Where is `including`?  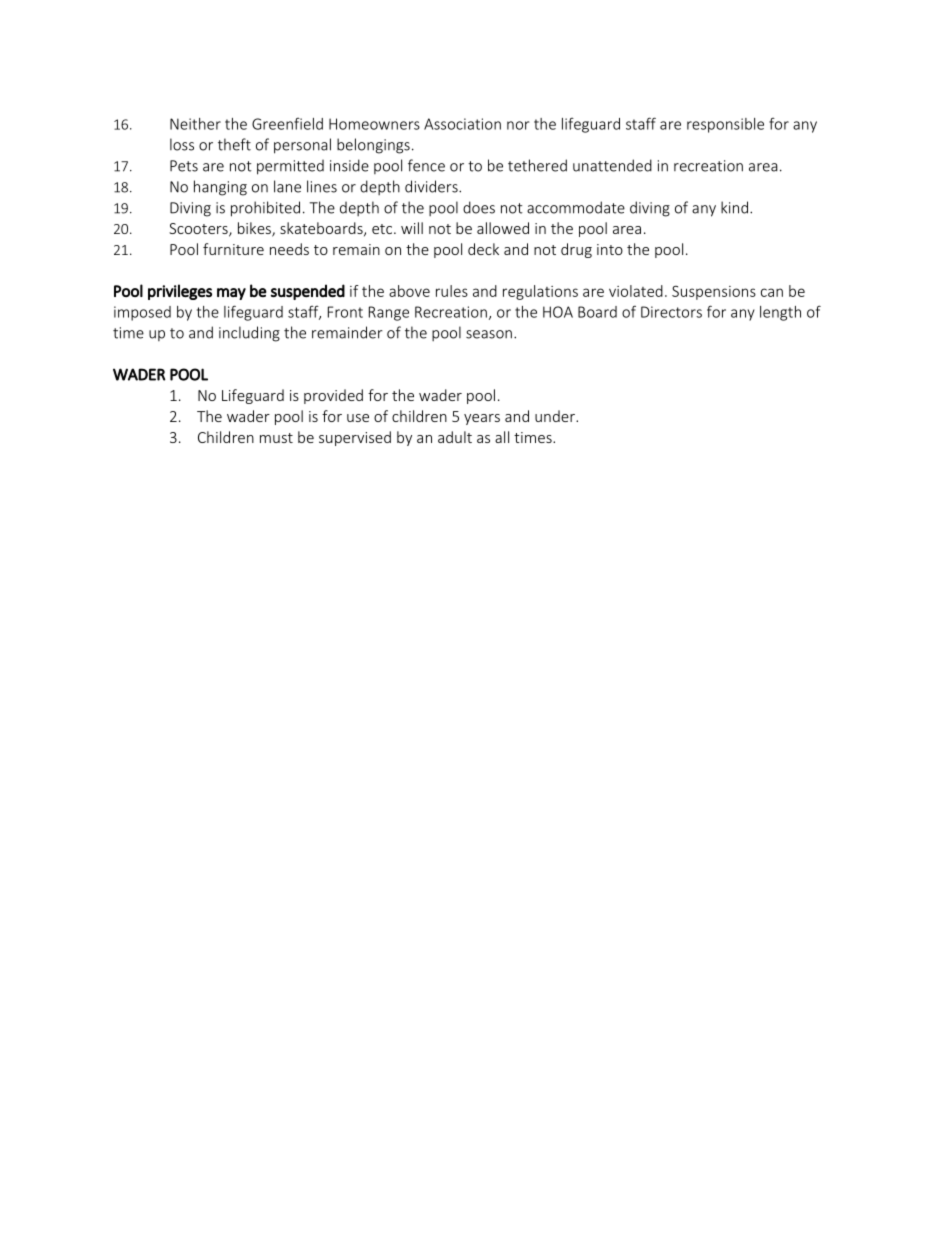 including is located at coordinates (249, 334).
